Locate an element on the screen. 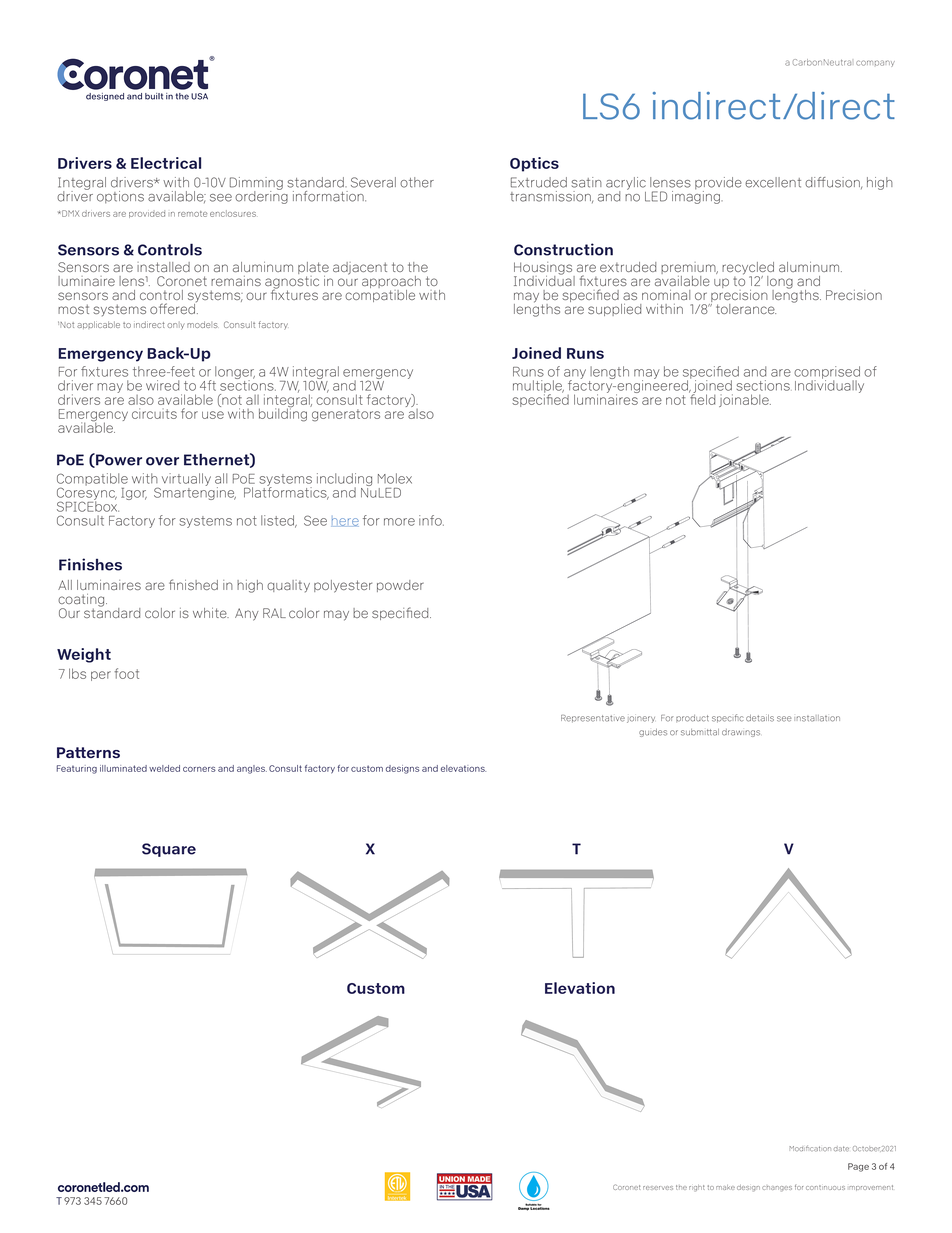 The image size is (952, 1233). details is located at coordinates (760, 718).
